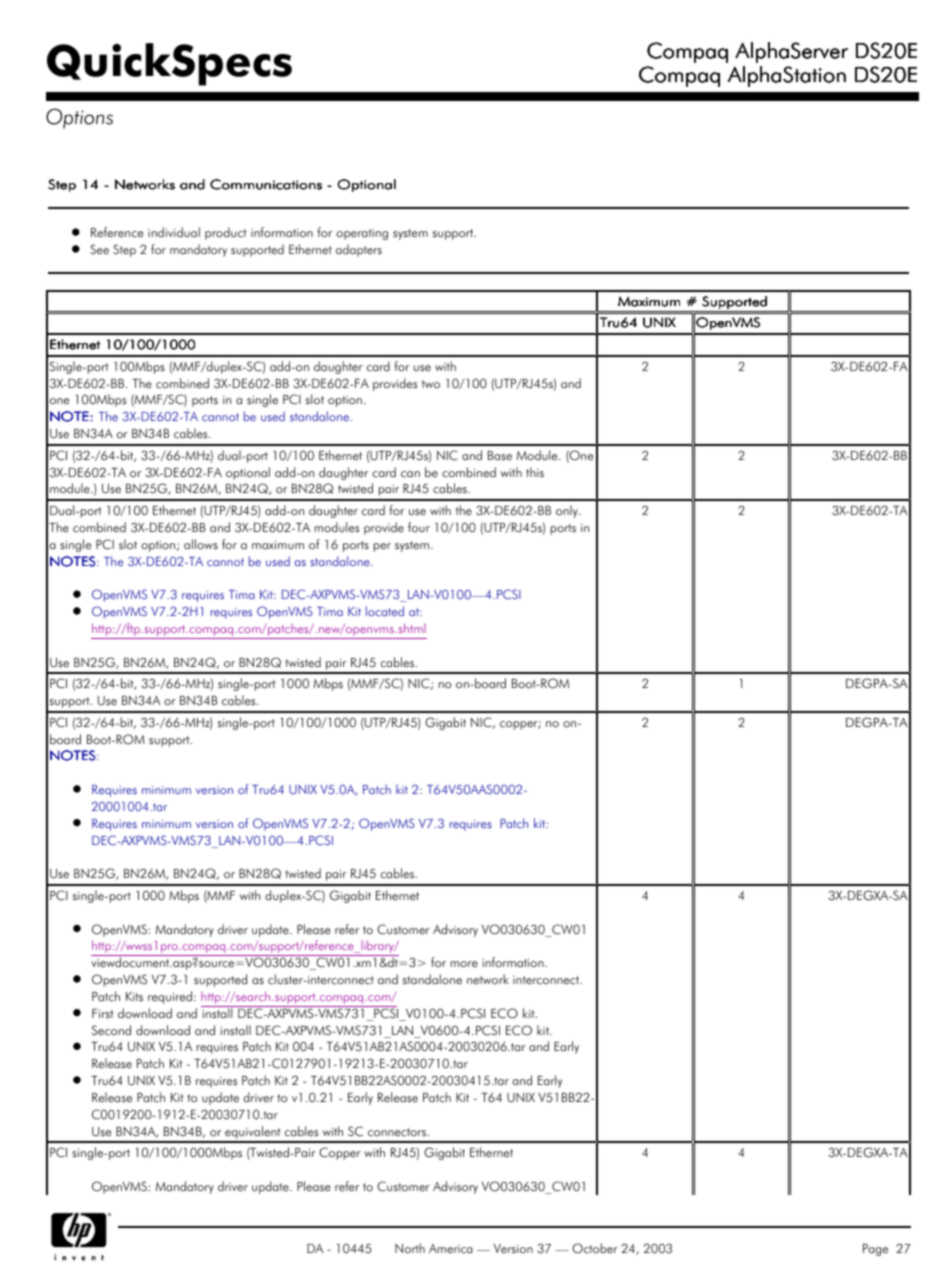 Image resolution: width=952 pixels, height=1270 pixels. What do you see at coordinates (201, 544) in the document?
I see `allows` at bounding box center [201, 544].
